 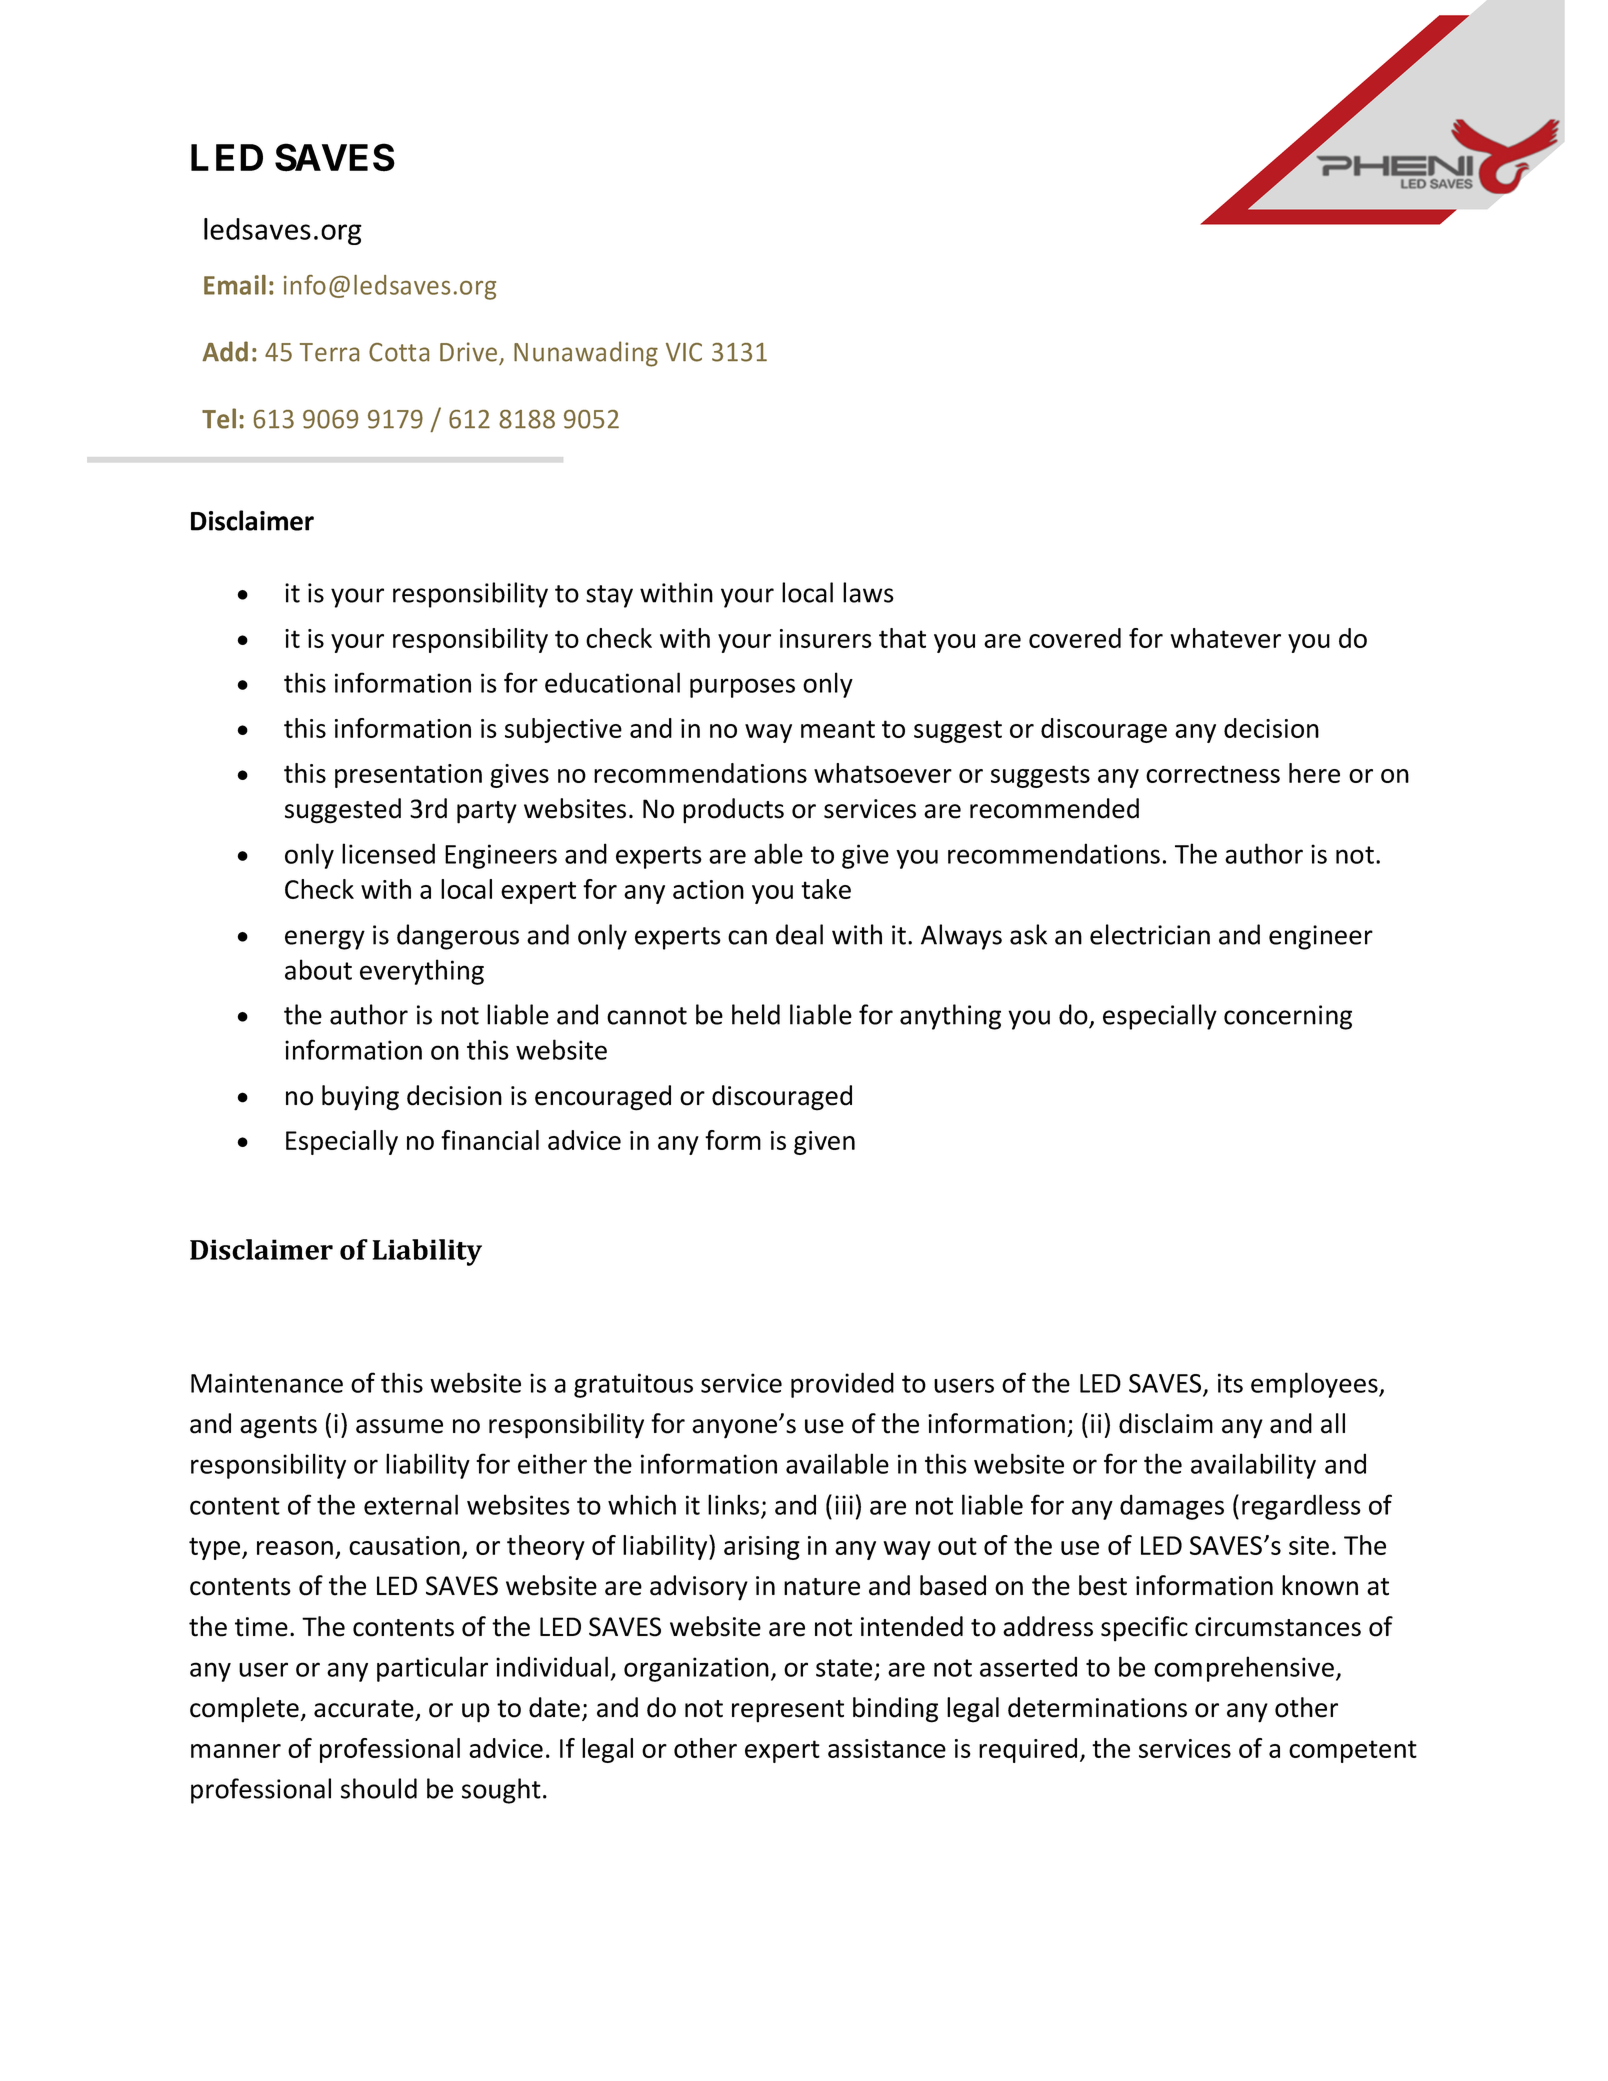 I want to click on Drive, so click(x=468, y=352).
